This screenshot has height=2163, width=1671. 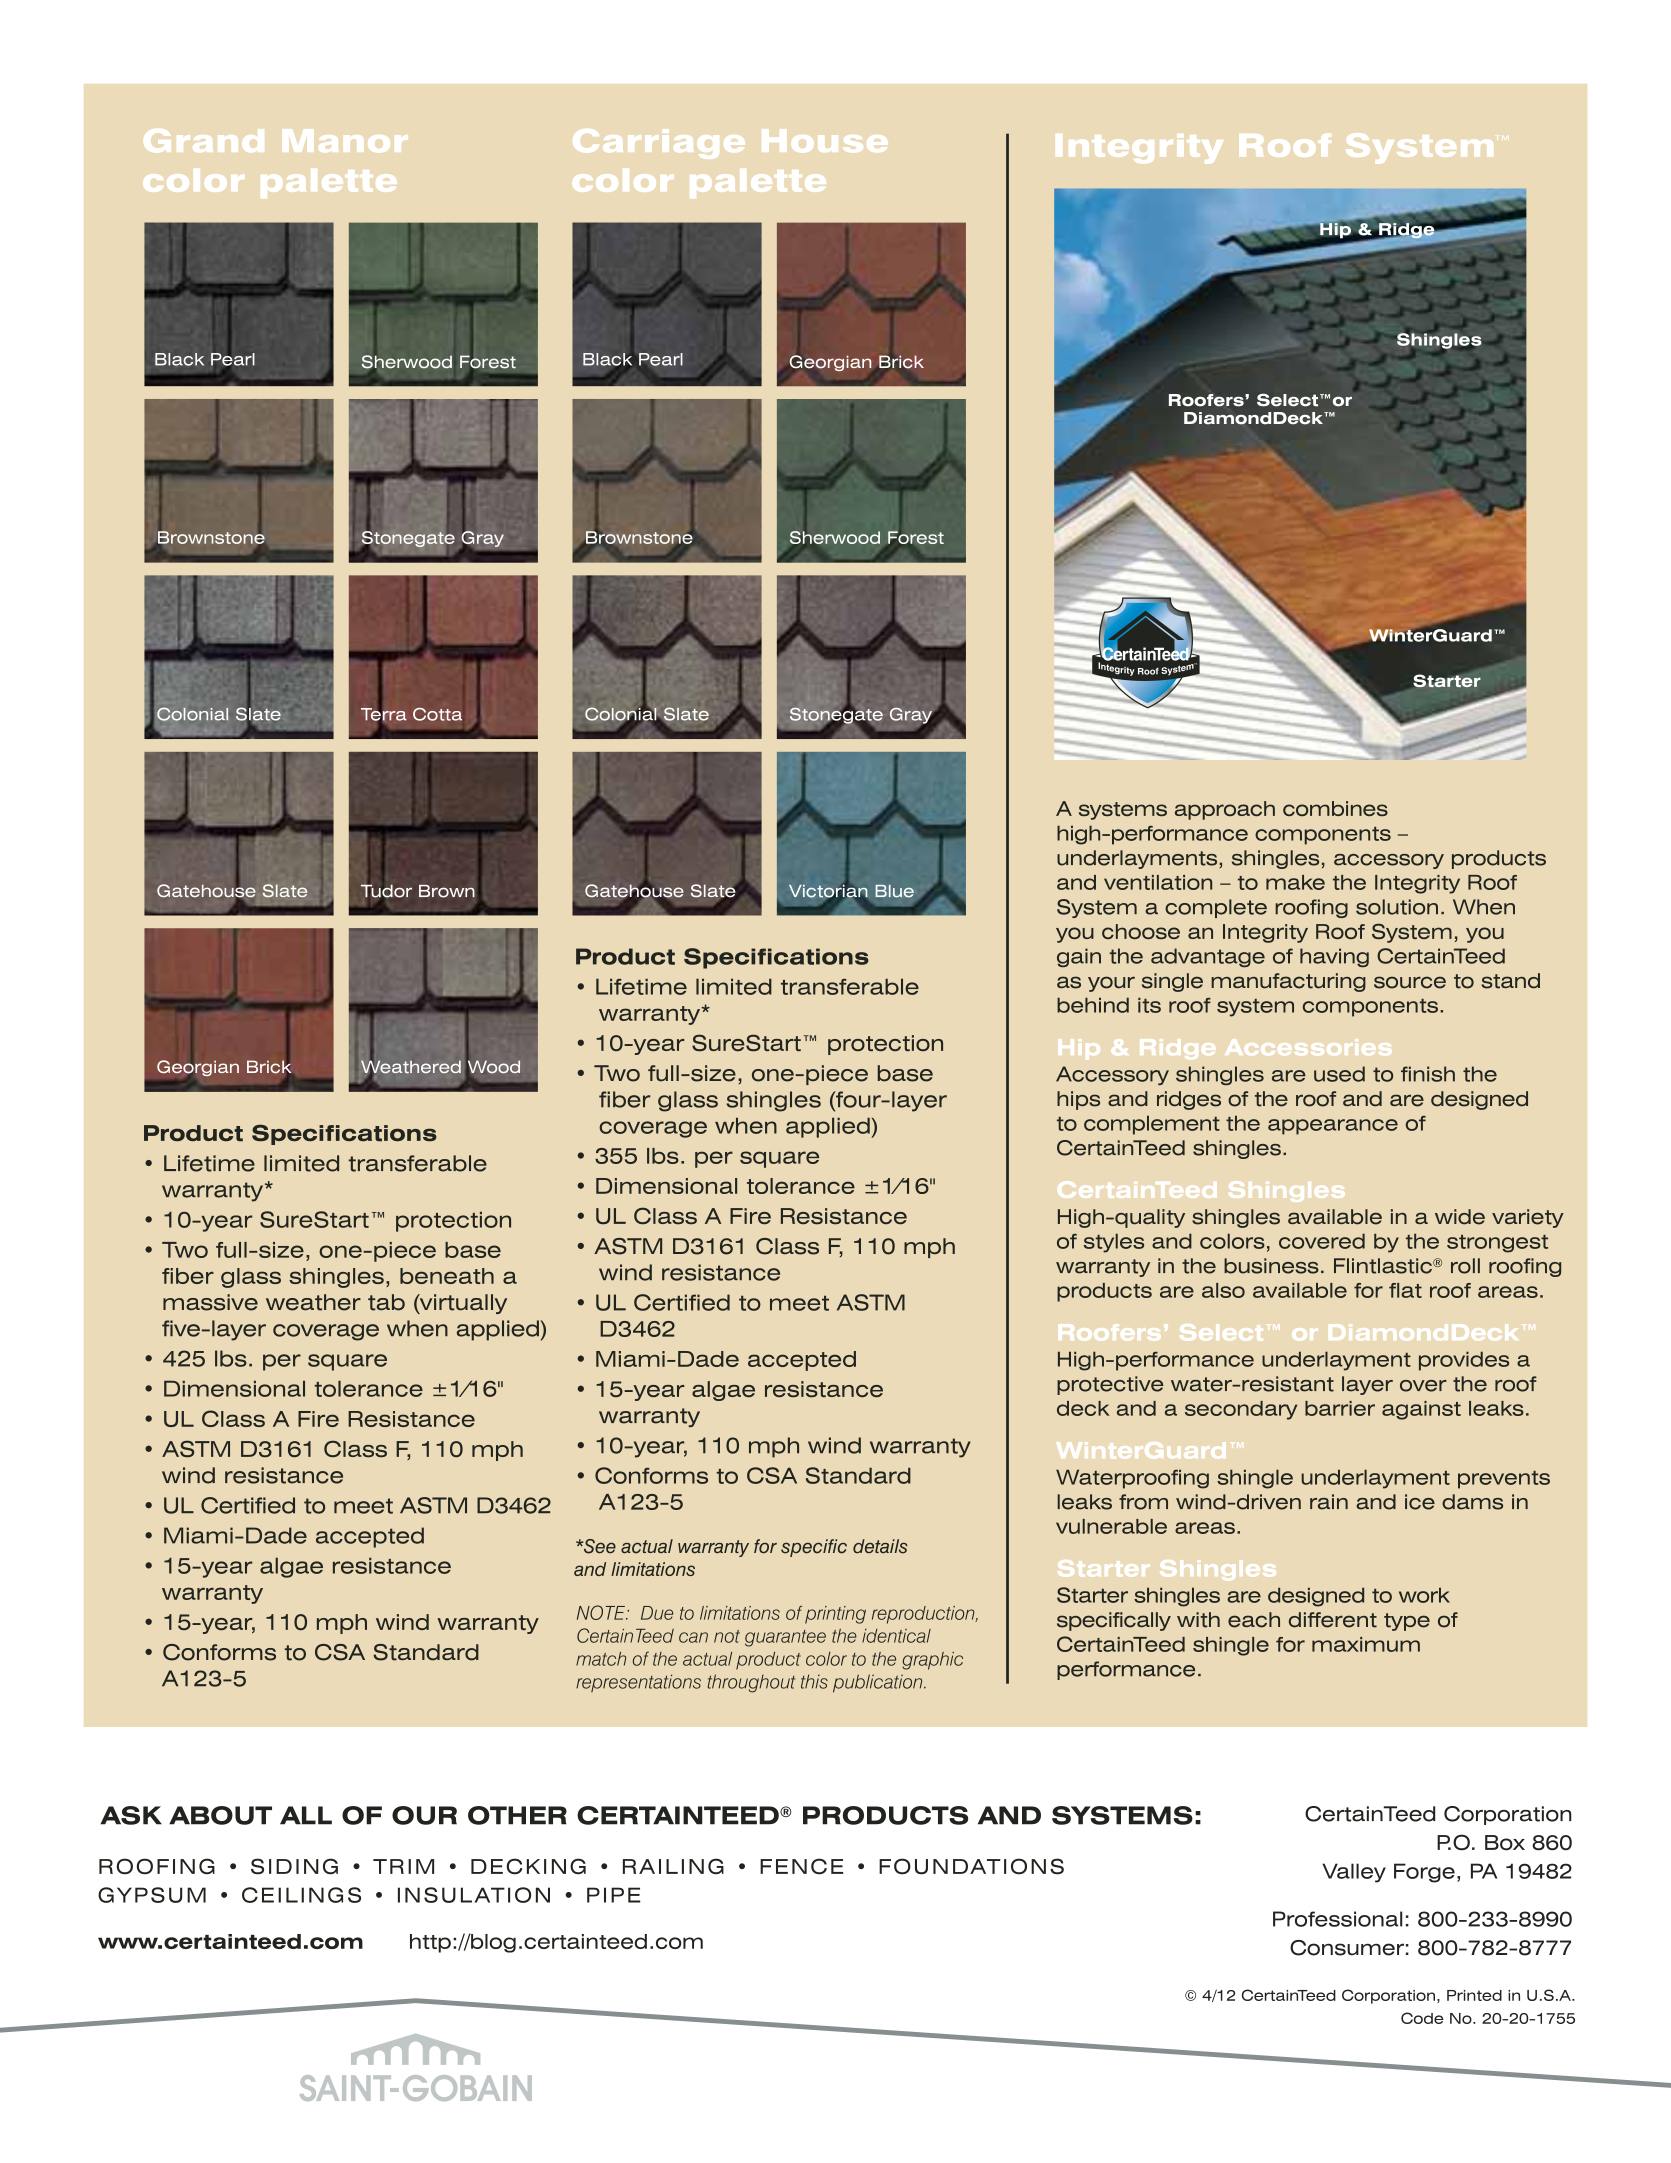 I want to click on tab, so click(x=386, y=1302).
